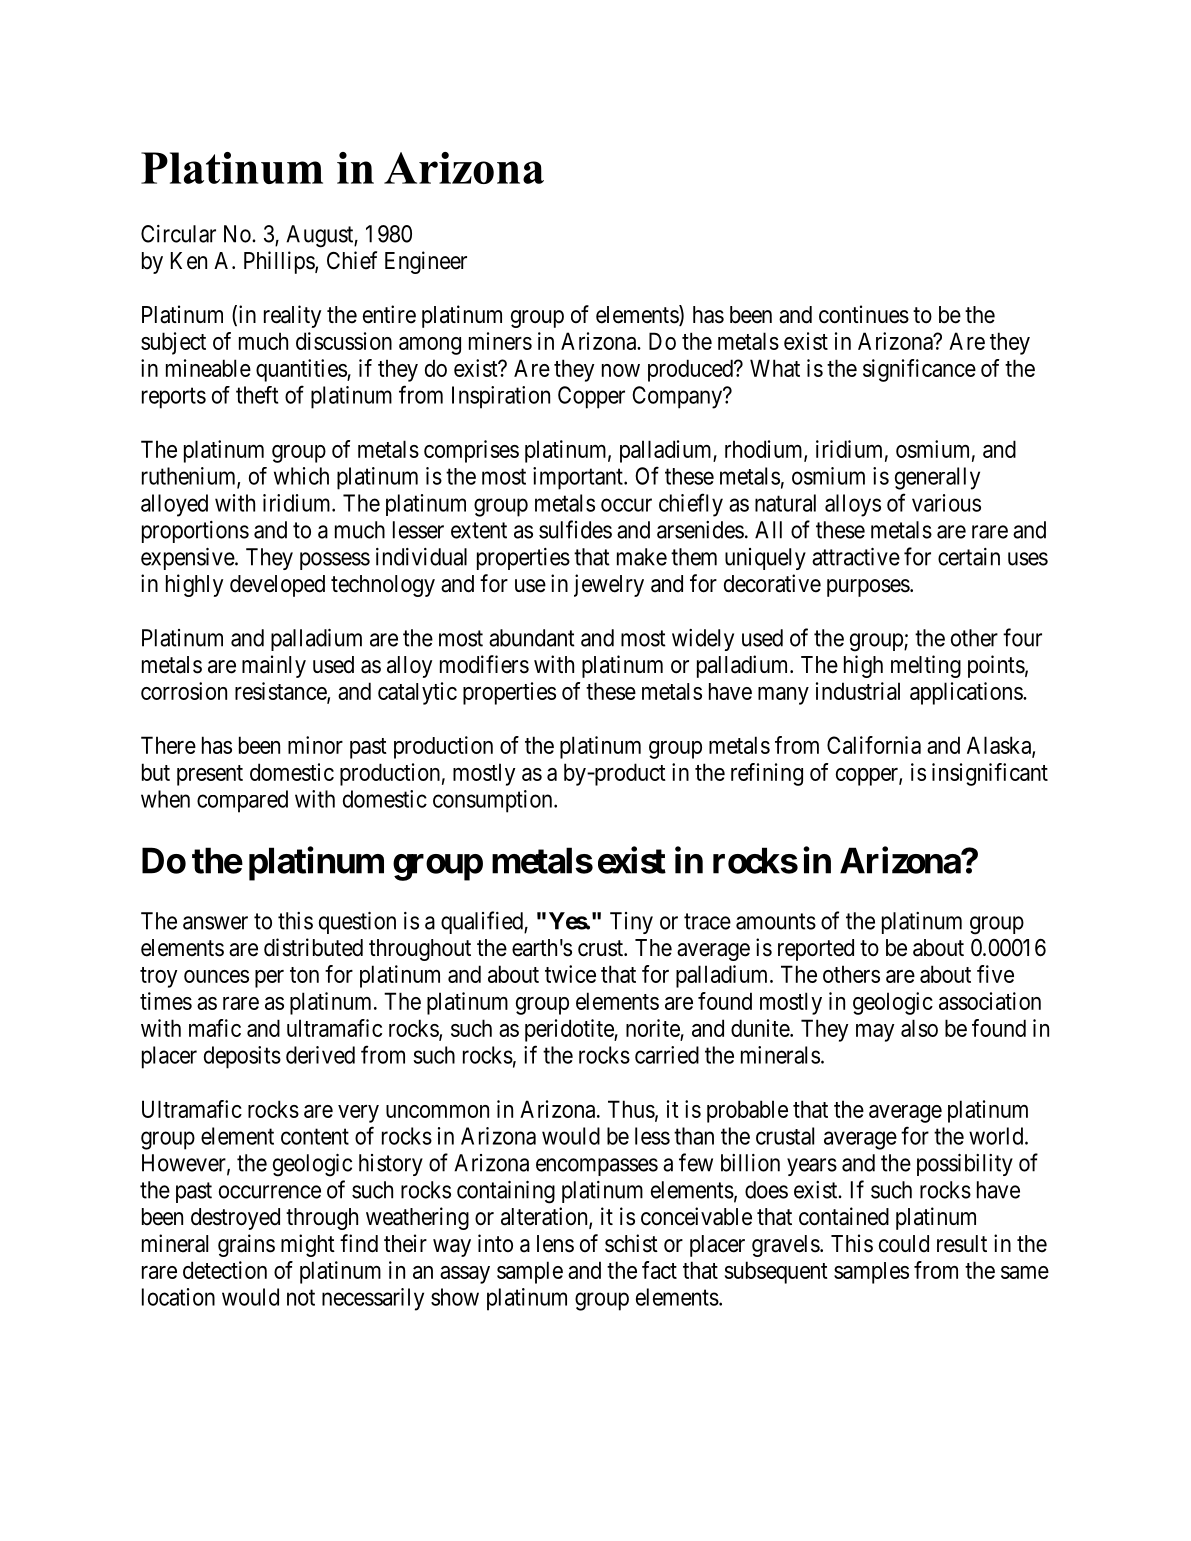 This screenshot has width=1191, height=1541. What do you see at coordinates (579, 478) in the screenshot?
I see `important` at bounding box center [579, 478].
